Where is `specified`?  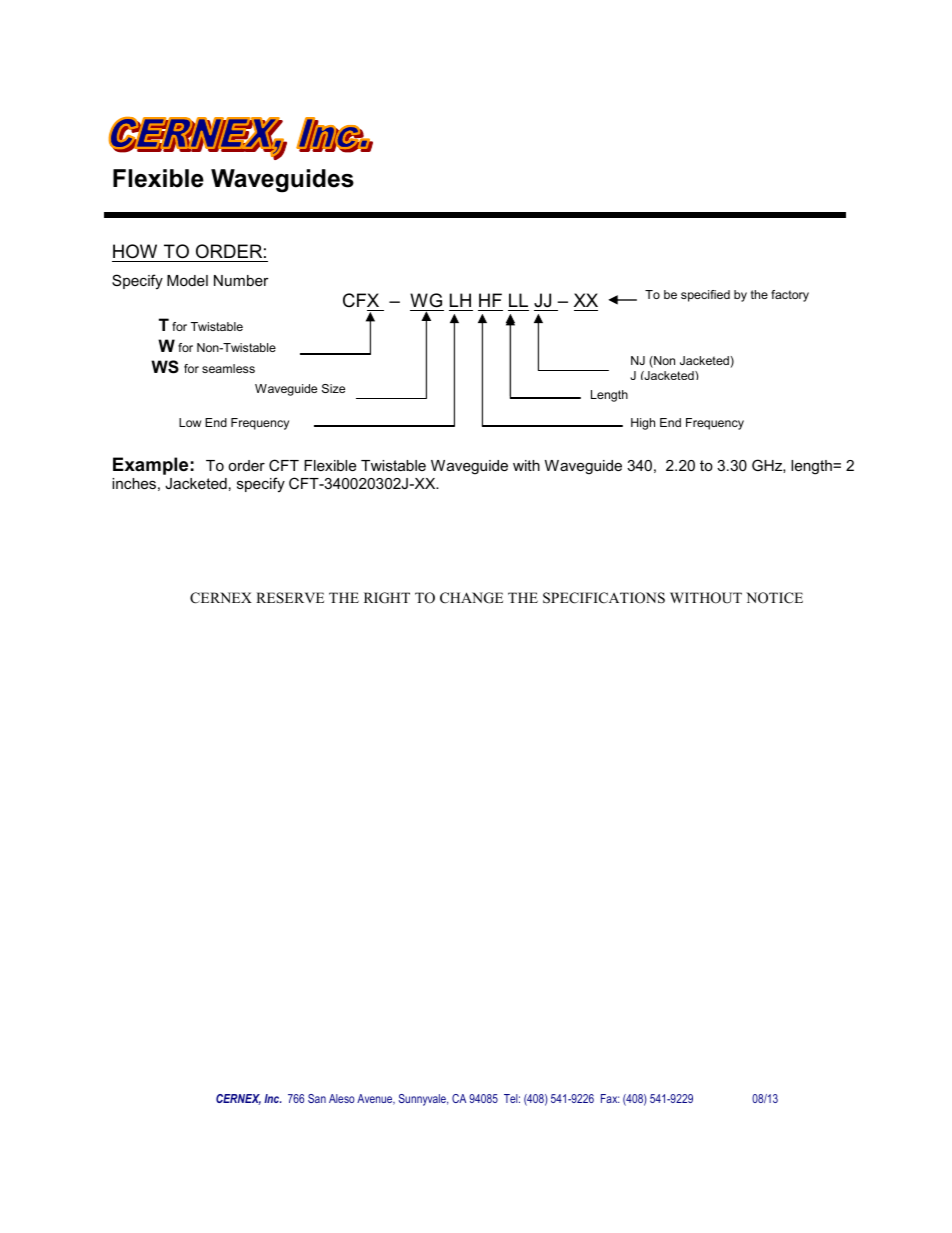
specified is located at coordinates (705, 296).
